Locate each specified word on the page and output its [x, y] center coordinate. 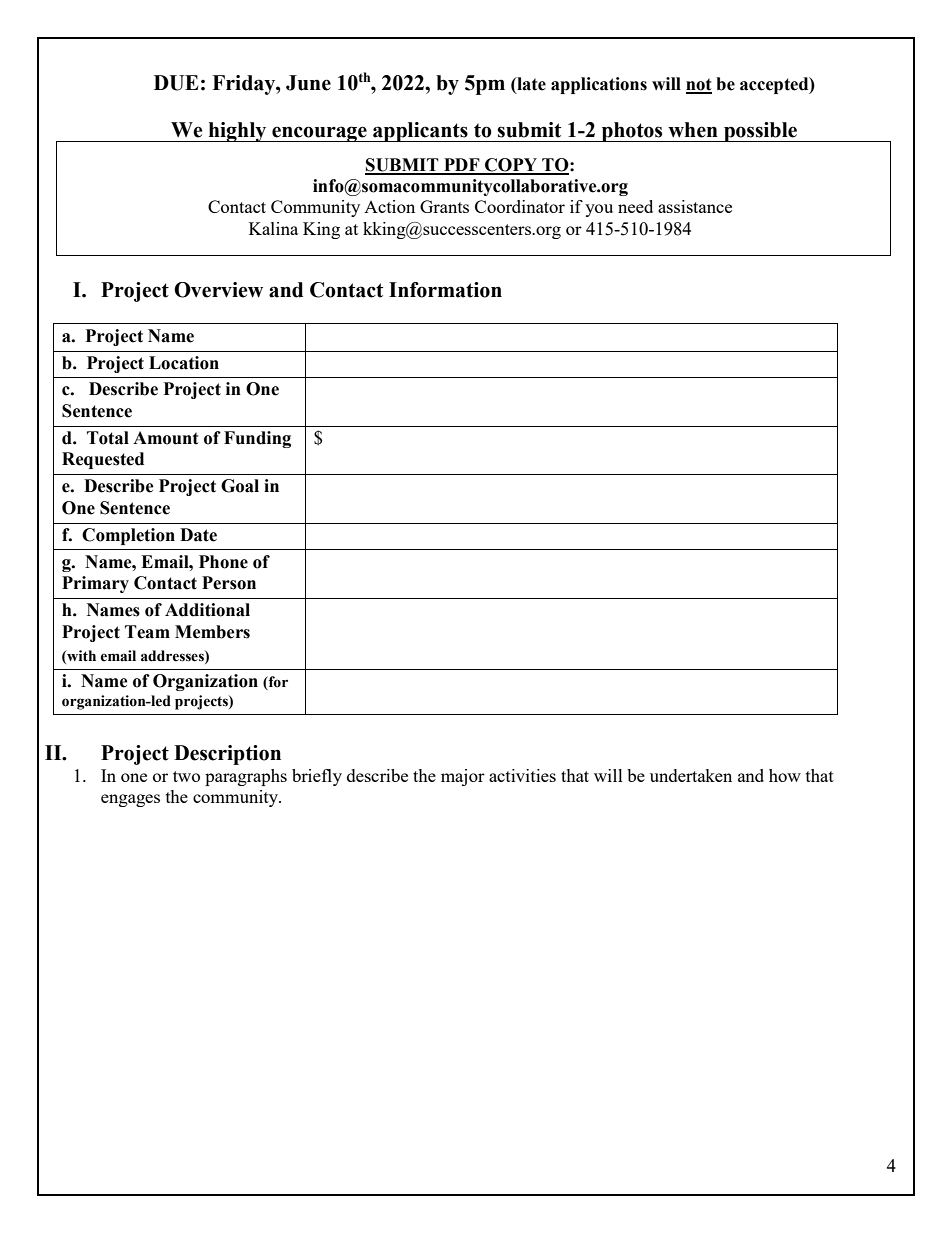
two [186, 776]
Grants [444, 206]
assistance [695, 206]
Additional [207, 610]
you [599, 210]
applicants [420, 132]
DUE [176, 83]
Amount [166, 438]
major [463, 777]
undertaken [691, 775]
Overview [218, 290]
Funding [257, 439]
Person [229, 583]
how [785, 775]
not [699, 85]
